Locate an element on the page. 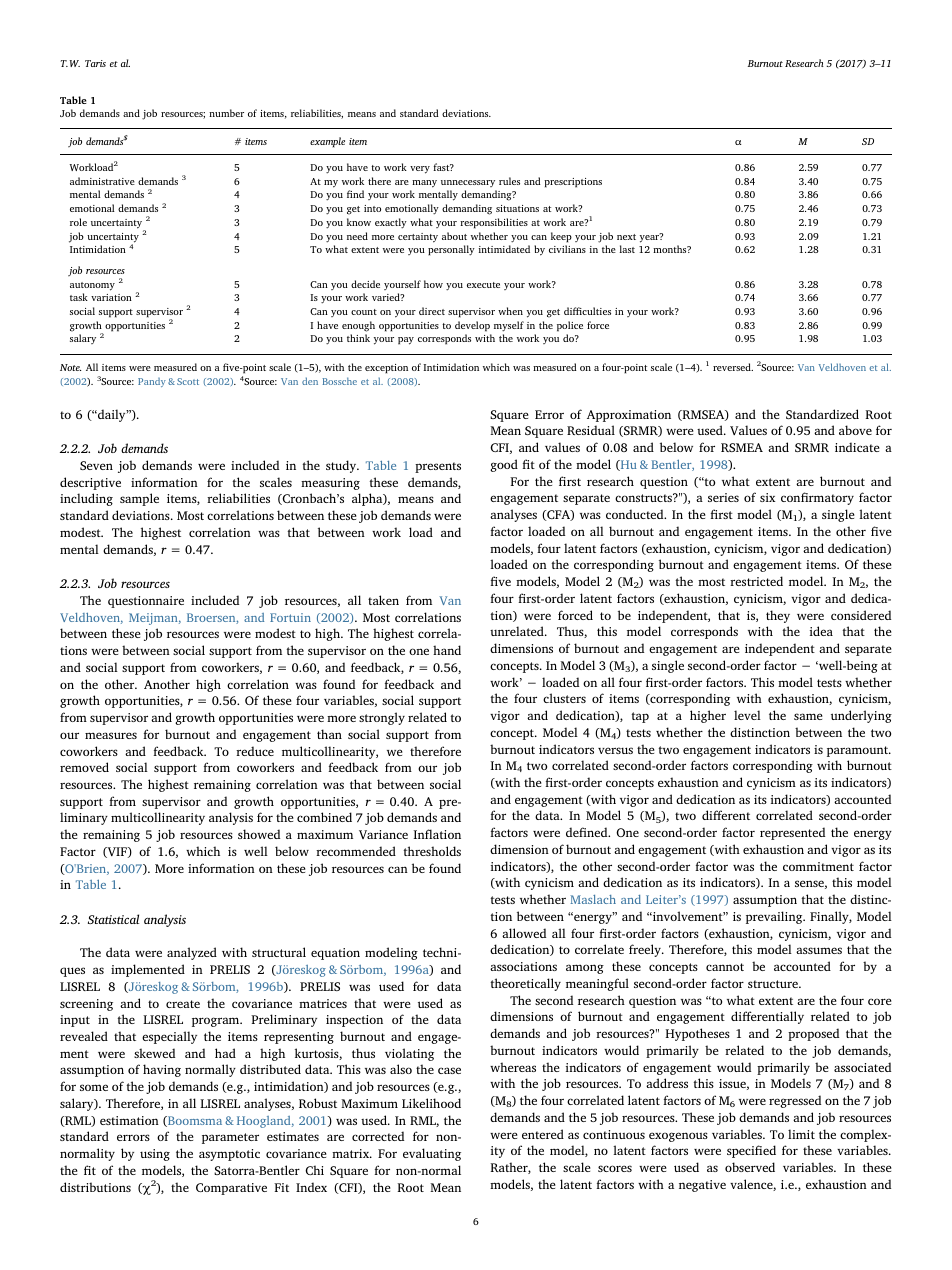 This page has height=1270, width=952. number is located at coordinates (226, 113).
